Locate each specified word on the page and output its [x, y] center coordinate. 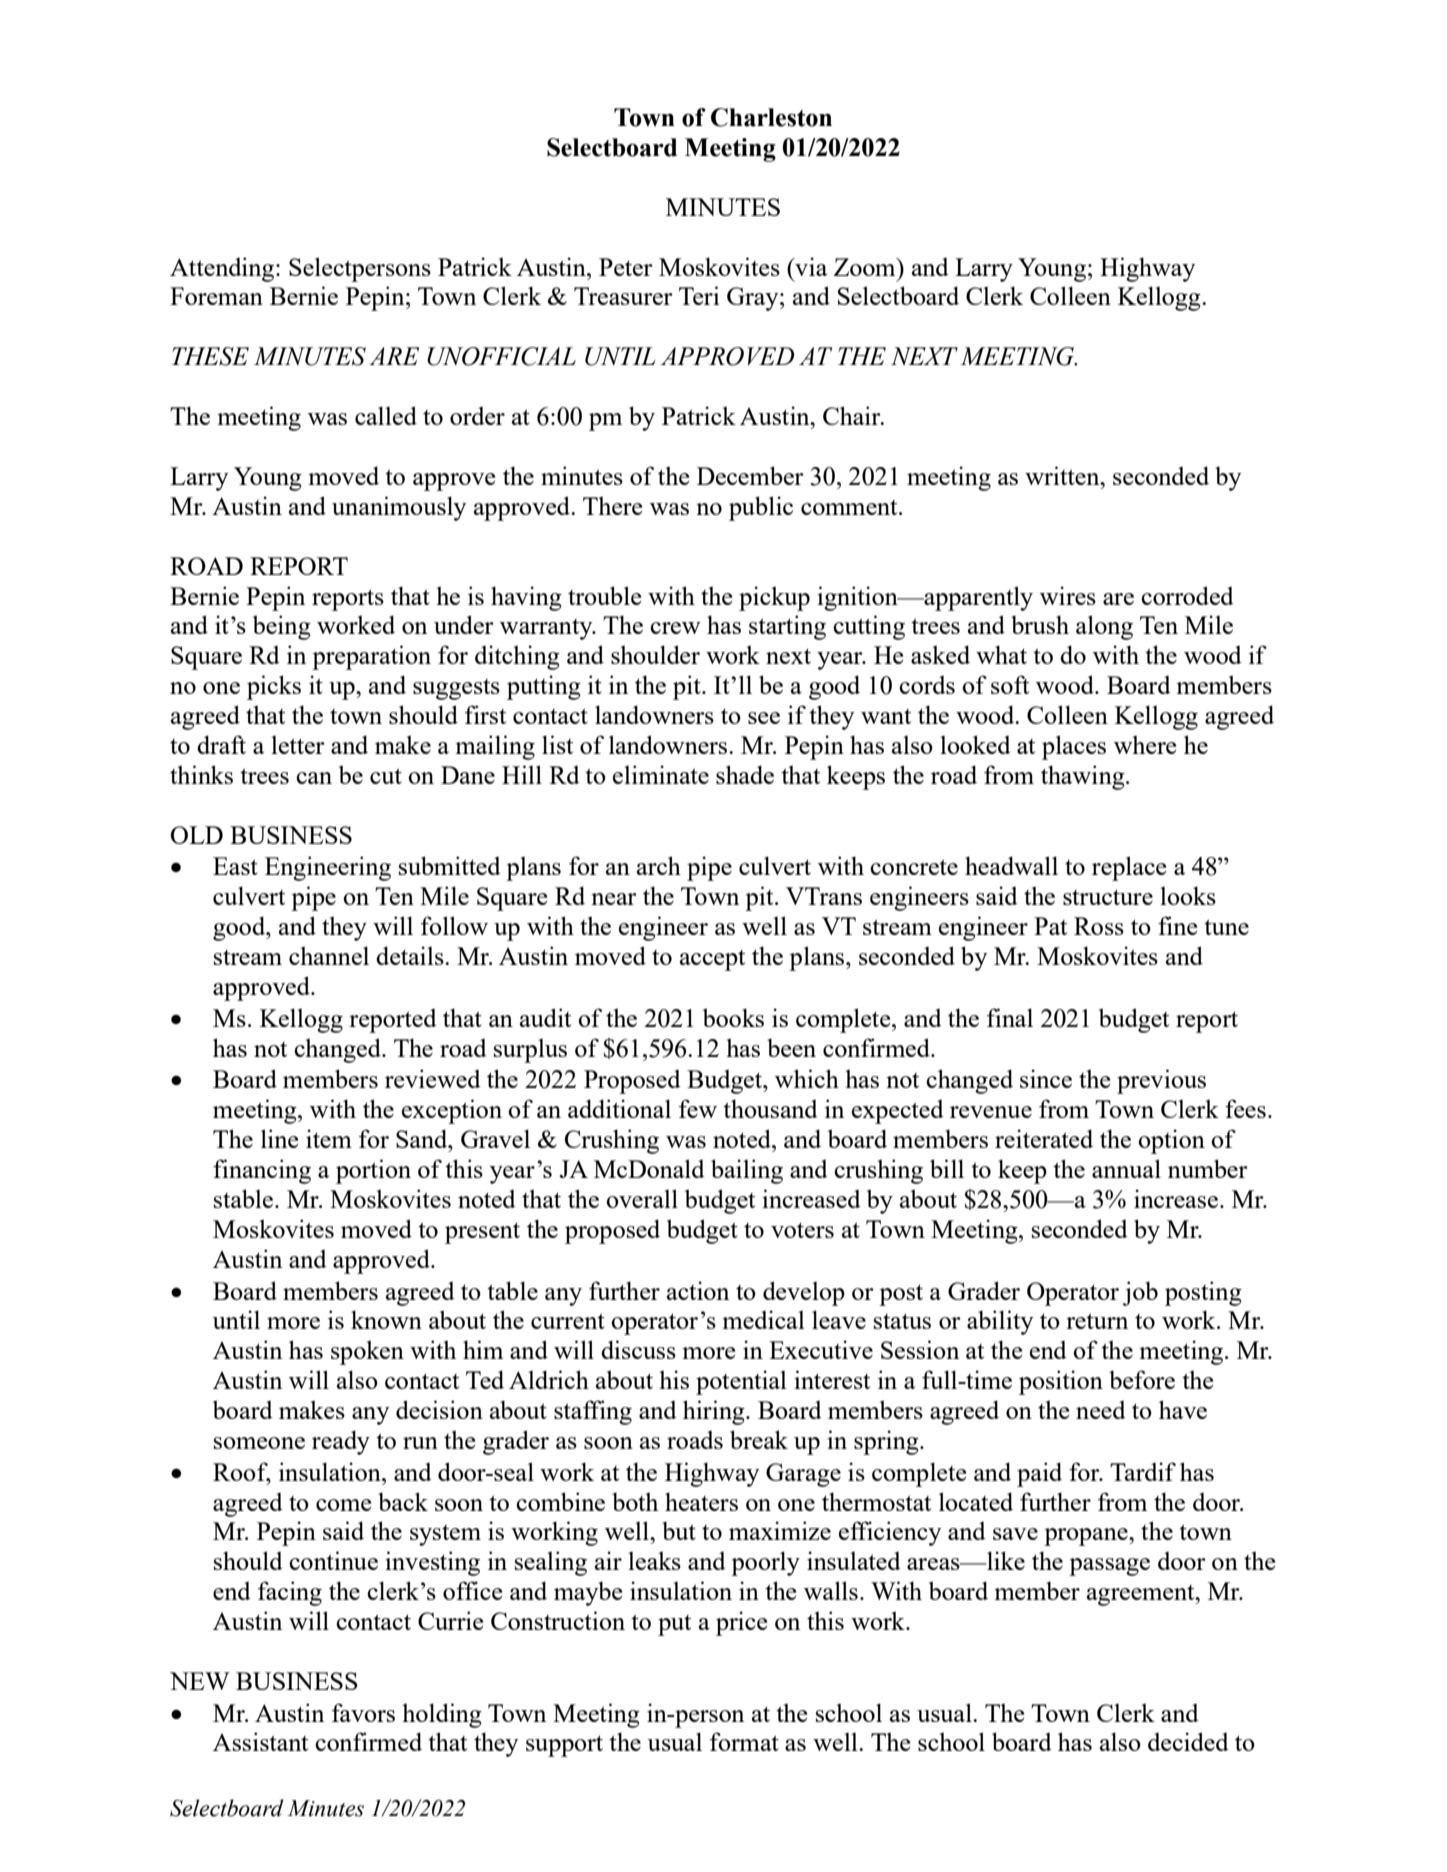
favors [363, 1712]
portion [373, 1171]
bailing [747, 1171]
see [764, 718]
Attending [223, 269]
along [1104, 627]
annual [1126, 1168]
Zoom [866, 267]
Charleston [771, 117]
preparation [371, 657]
